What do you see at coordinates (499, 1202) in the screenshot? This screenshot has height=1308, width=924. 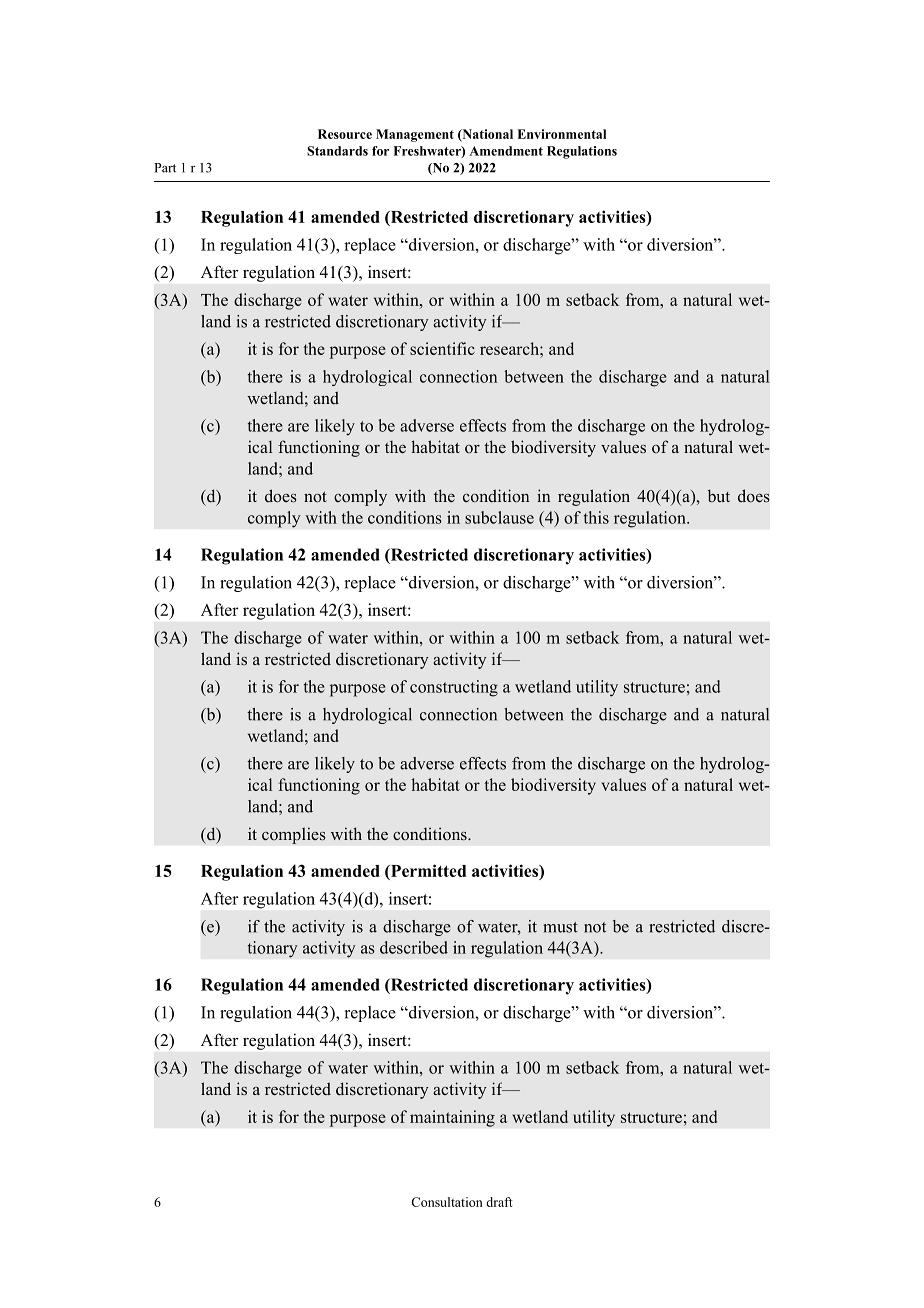 I see `draft` at bounding box center [499, 1202].
